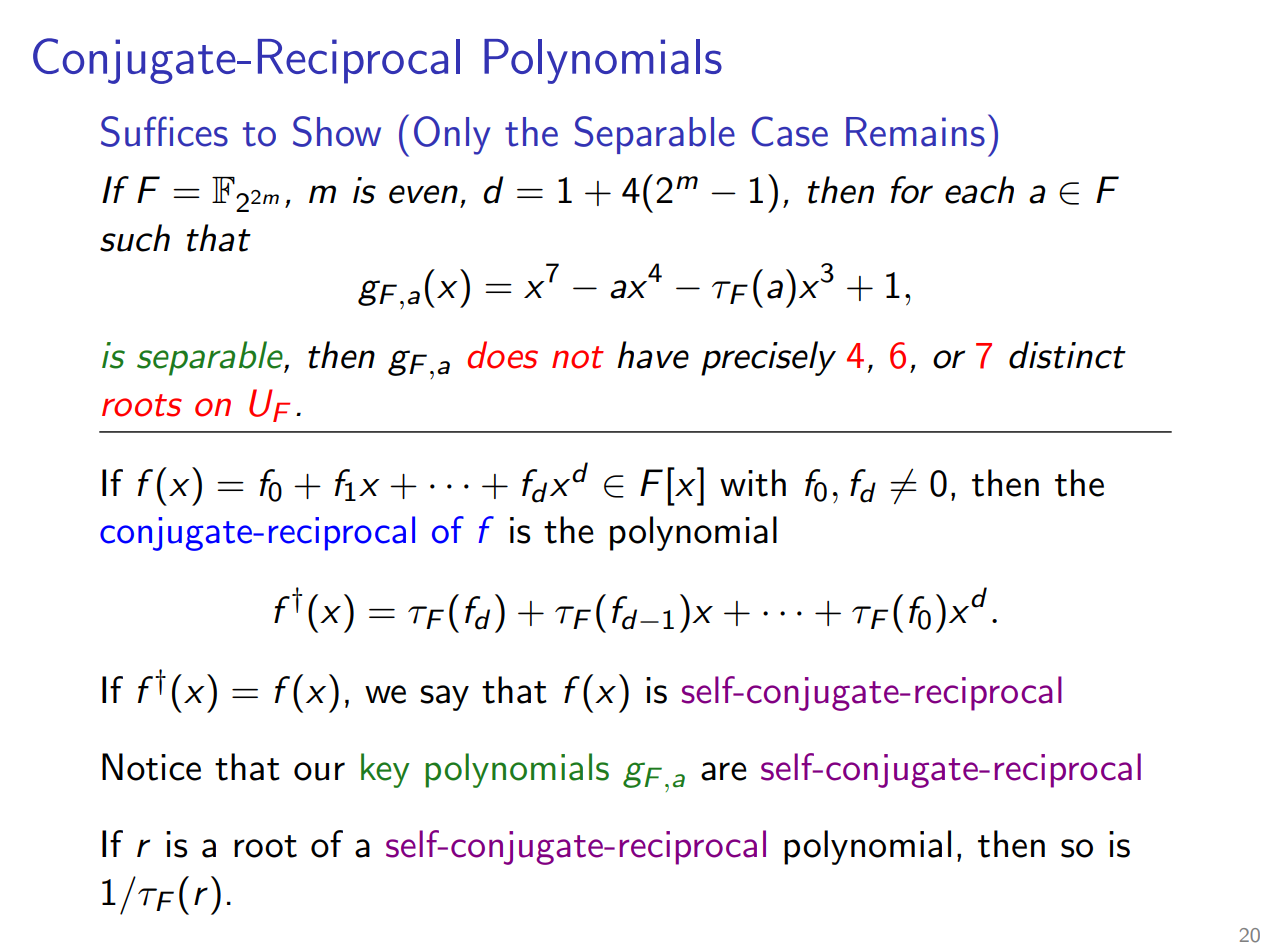  I want to click on are, so click(724, 771).
